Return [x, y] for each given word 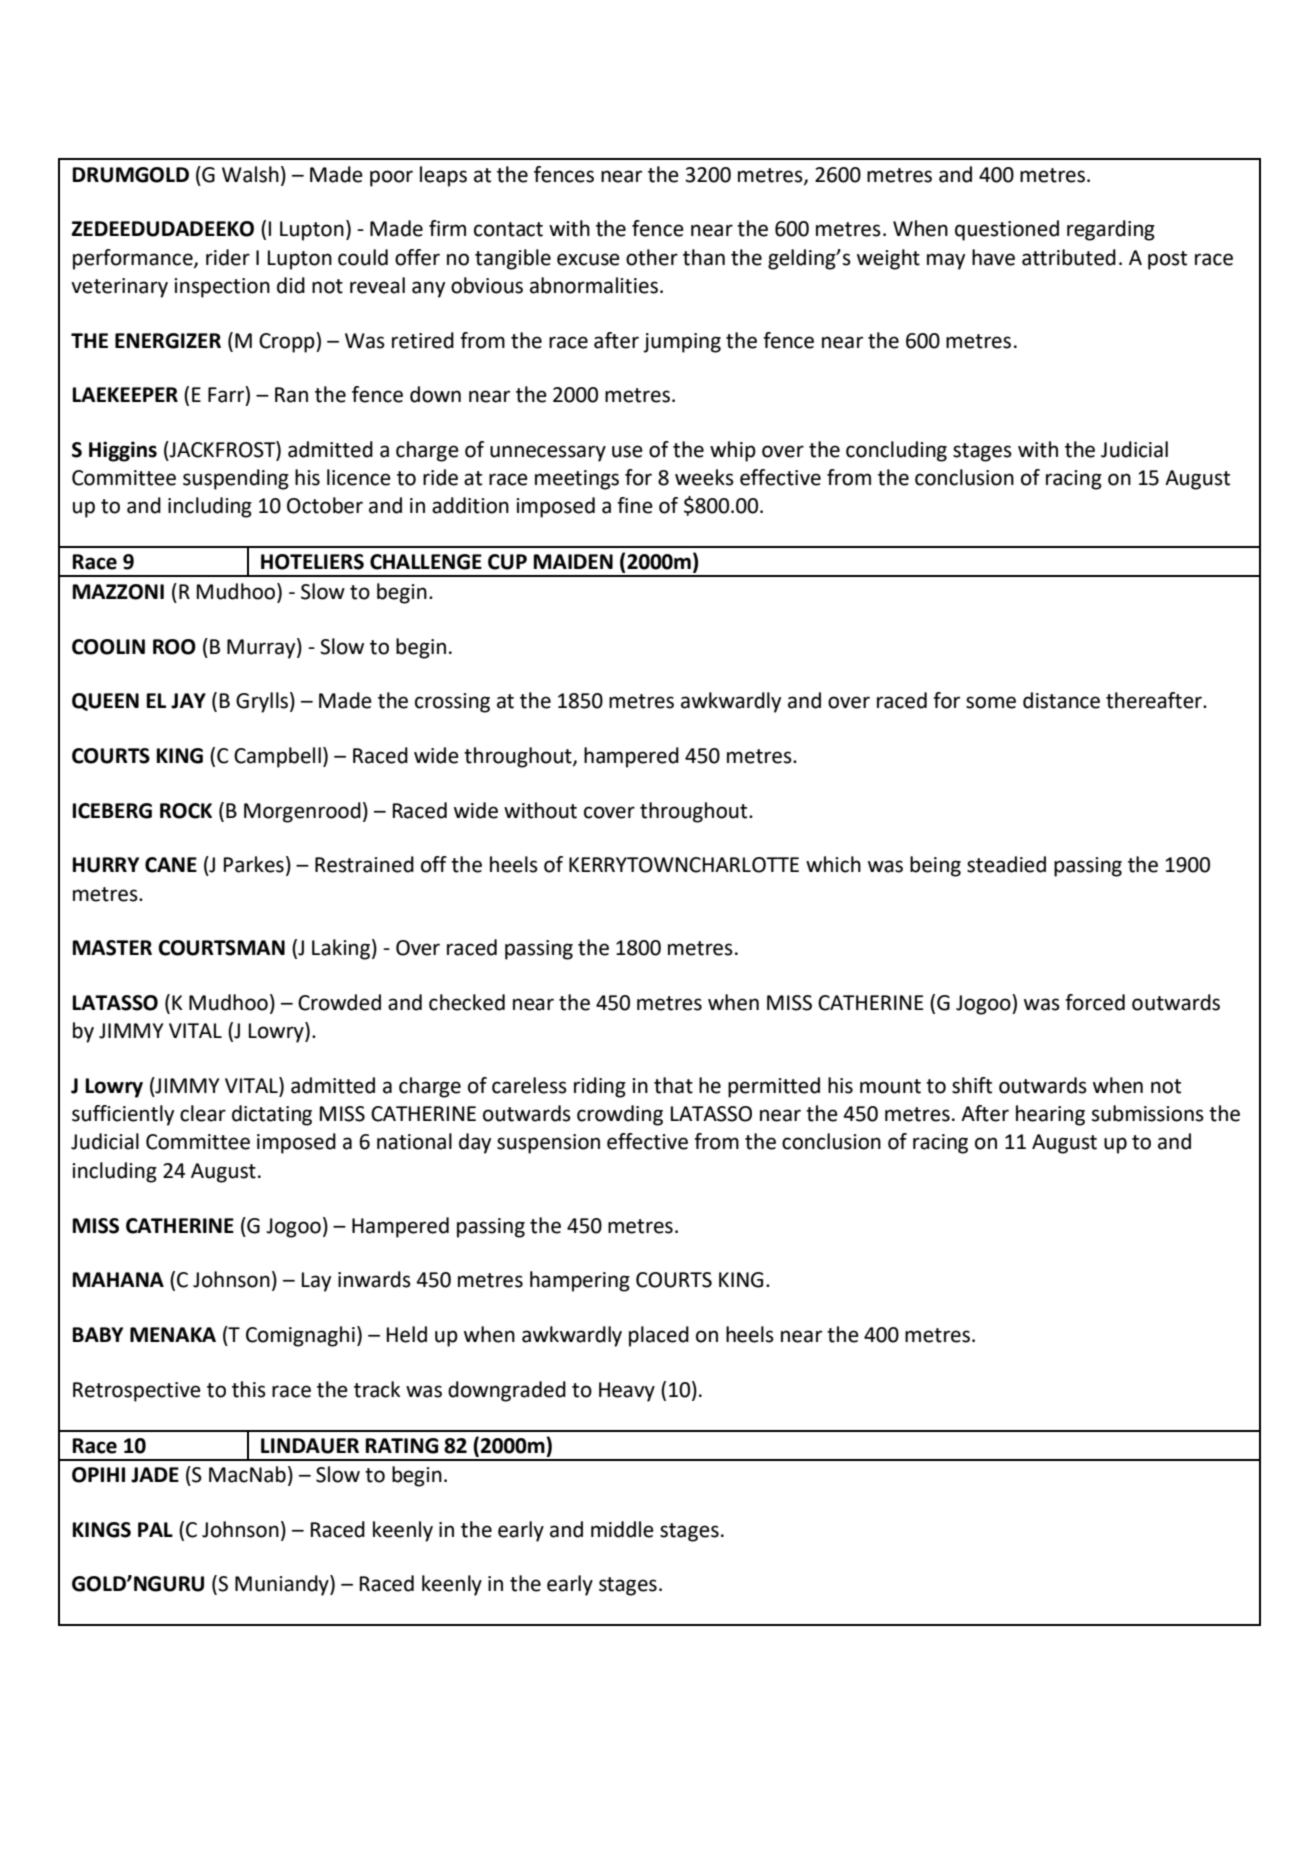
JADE [155, 1475]
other [652, 257]
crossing [452, 703]
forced [1095, 1002]
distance [1061, 700]
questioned [1007, 230]
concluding [896, 451]
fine [635, 505]
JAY [188, 701]
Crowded [339, 1002]
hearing [1050, 1115]
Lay [316, 1282]
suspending [236, 479]
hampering [580, 1281]
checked [467, 1002]
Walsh [250, 174]
